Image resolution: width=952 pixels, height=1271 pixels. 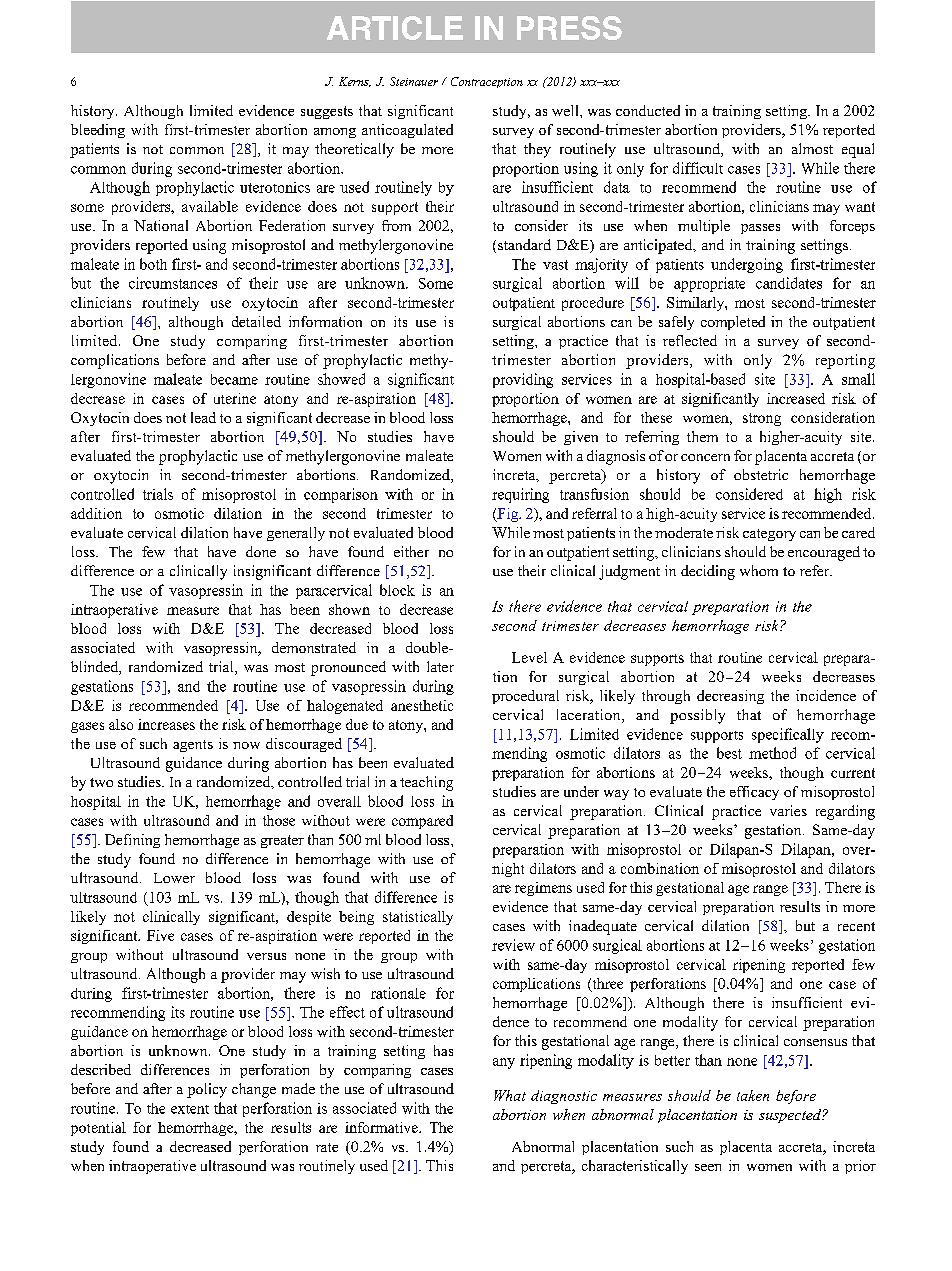 I want to click on requiring, so click(x=520, y=495).
